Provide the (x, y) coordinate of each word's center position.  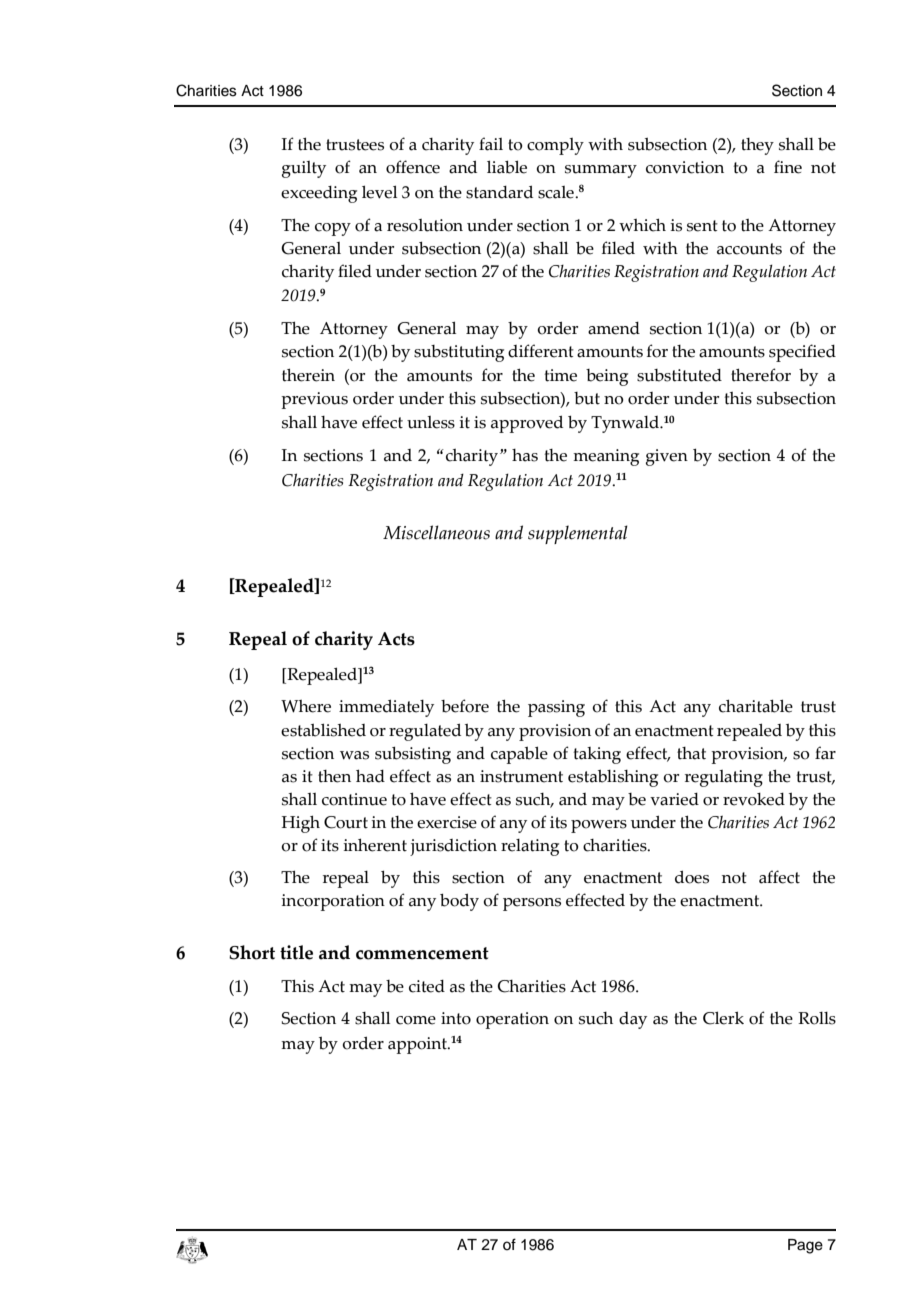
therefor (761, 375)
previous (314, 400)
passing (556, 708)
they (757, 146)
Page (805, 1246)
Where (306, 706)
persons (532, 904)
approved (527, 424)
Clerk (723, 1018)
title (296, 952)
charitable (756, 706)
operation (512, 1020)
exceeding (319, 194)
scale (557, 192)
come (416, 1020)
